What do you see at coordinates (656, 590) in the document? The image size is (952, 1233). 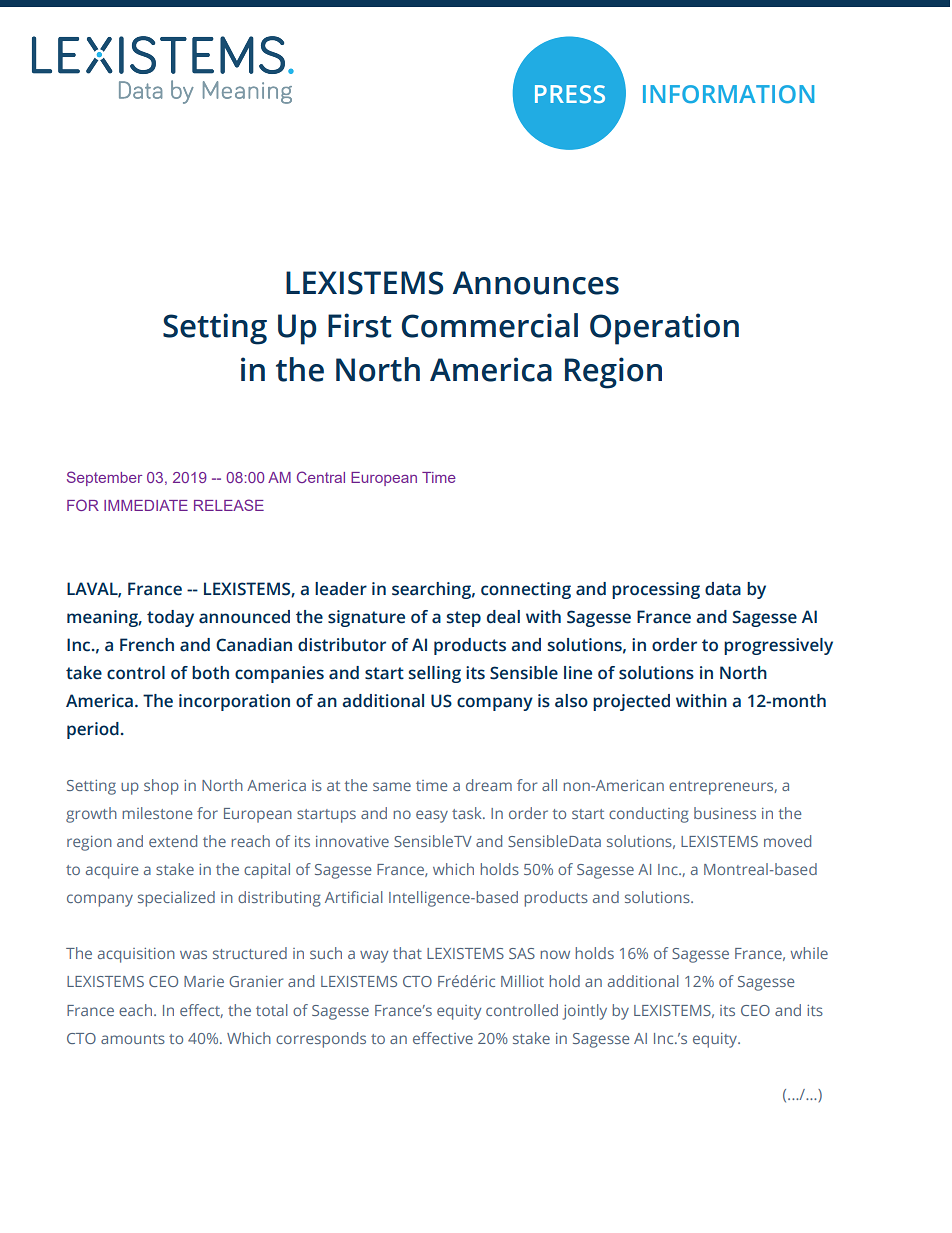 I see `processing` at bounding box center [656, 590].
